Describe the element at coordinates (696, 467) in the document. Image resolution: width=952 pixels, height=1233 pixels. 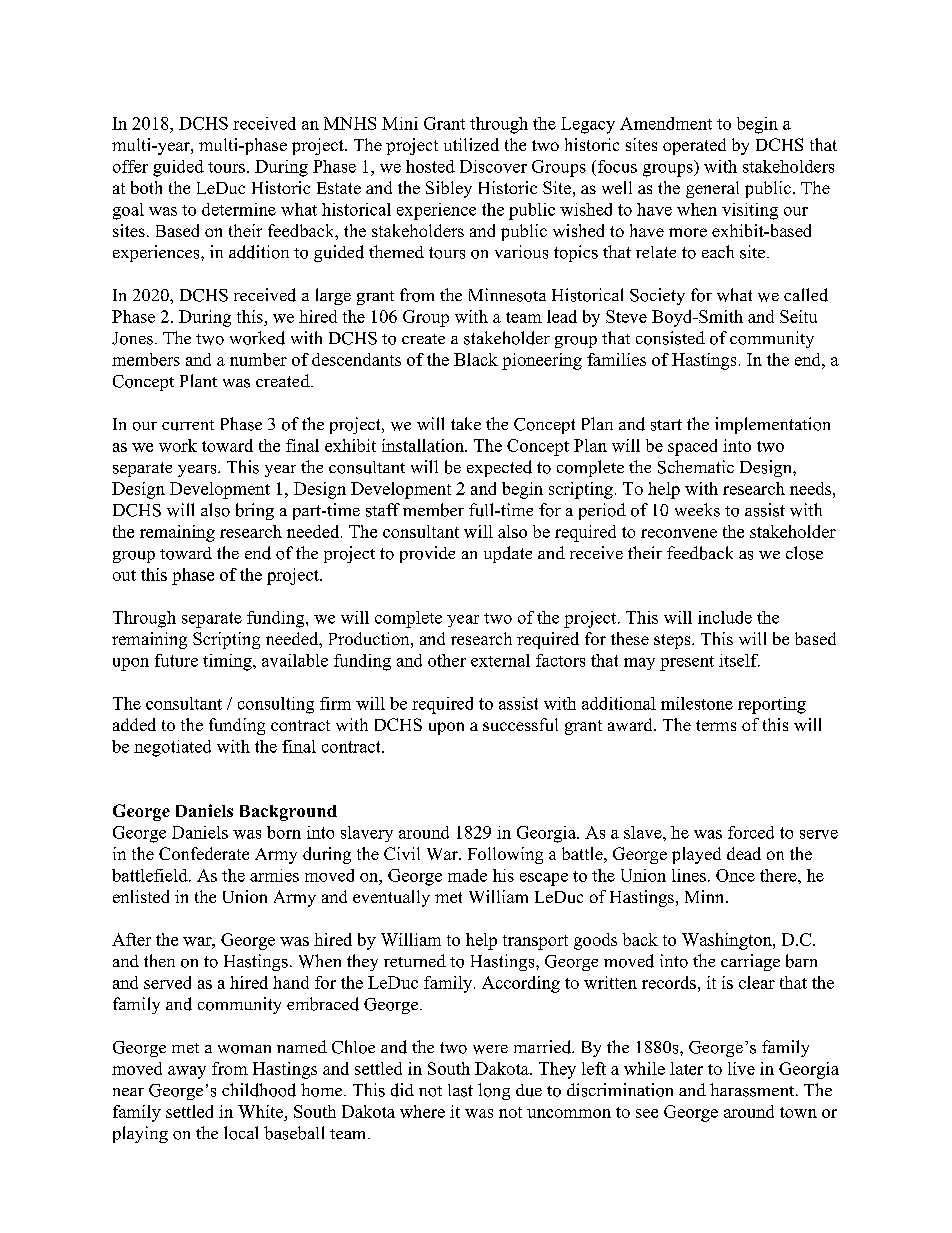
I see `Schematic` at that location.
